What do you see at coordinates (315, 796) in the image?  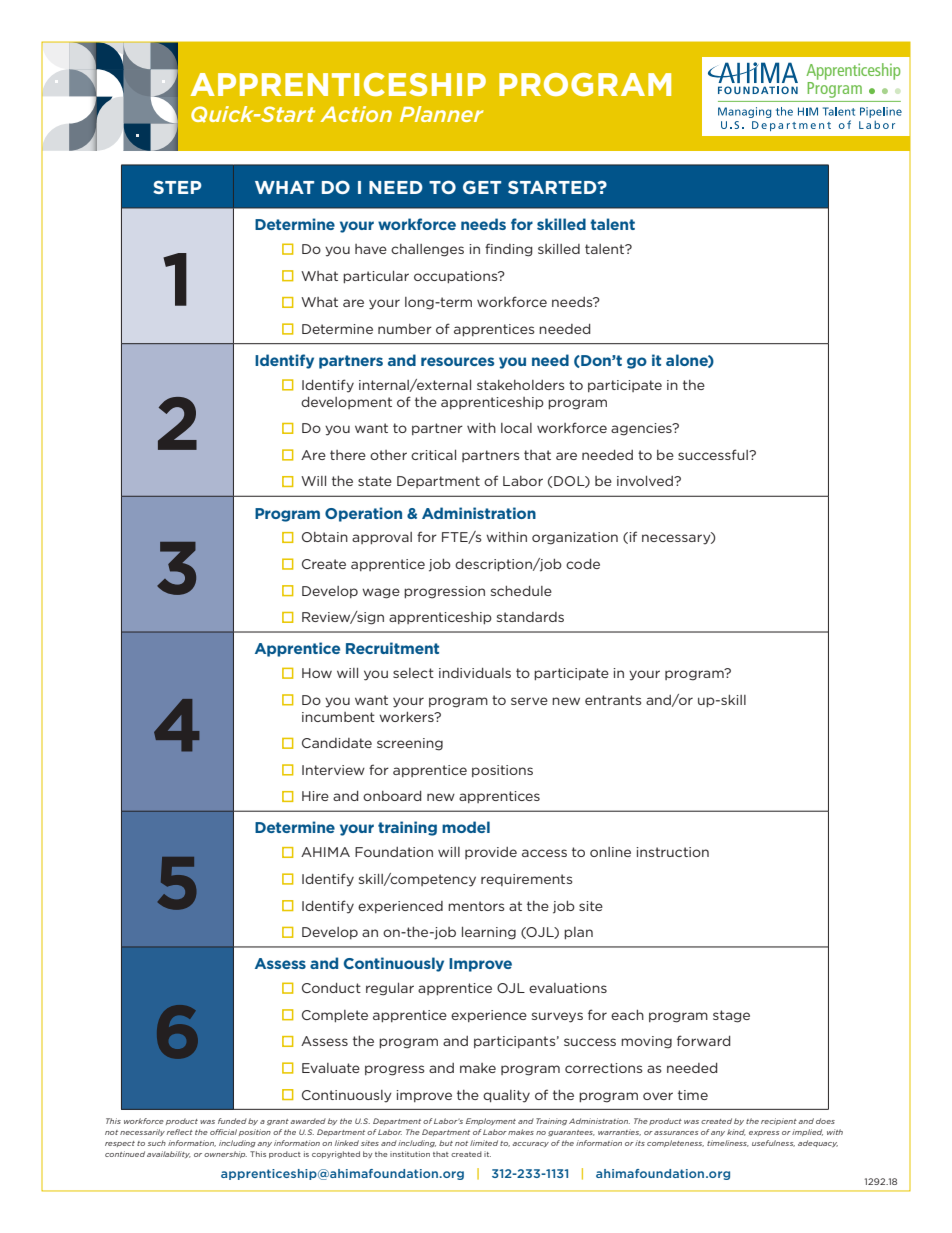 I see `Hire` at bounding box center [315, 796].
